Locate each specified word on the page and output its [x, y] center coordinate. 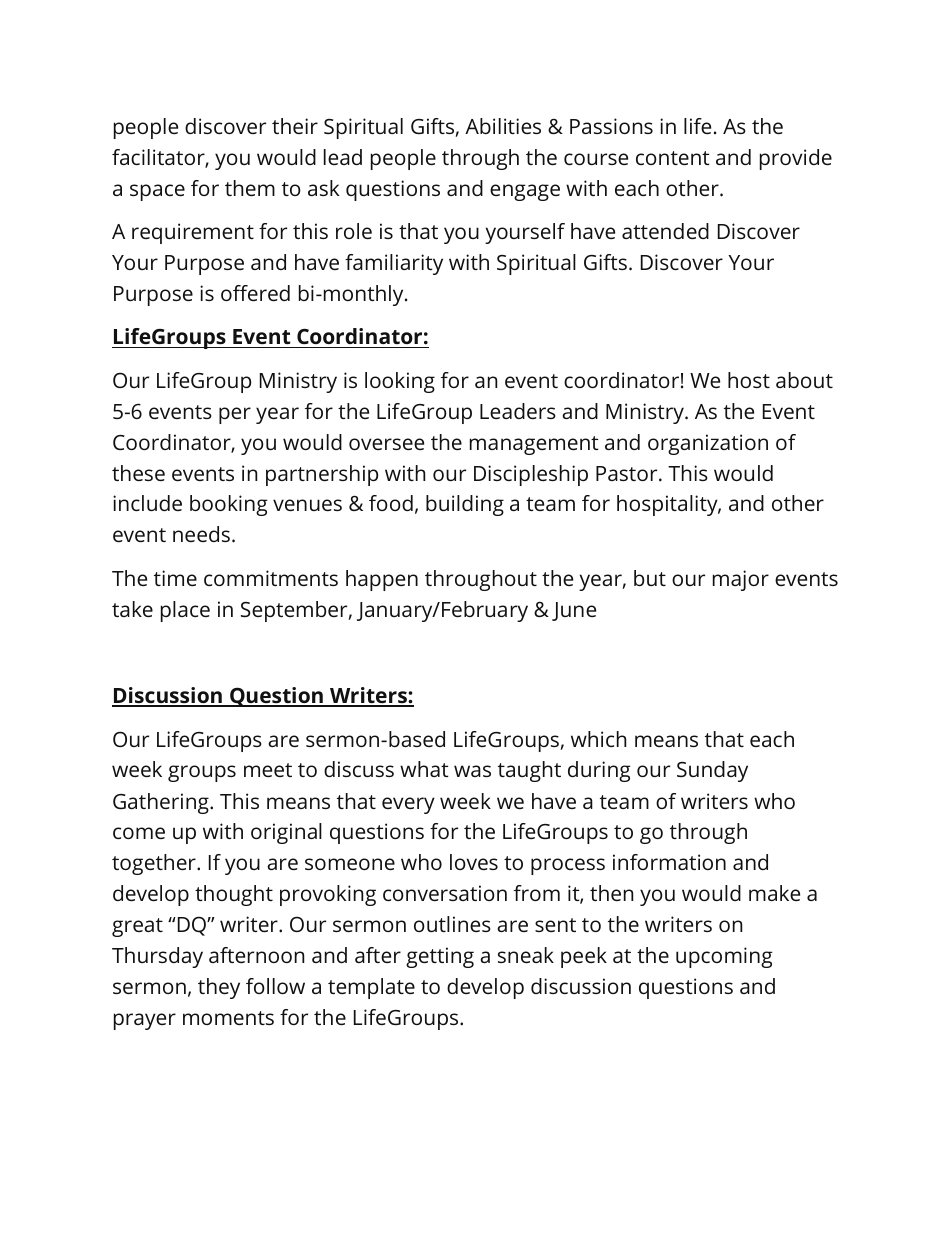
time [175, 578]
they [219, 988]
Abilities [503, 126]
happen [382, 580]
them [250, 188]
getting [440, 957]
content [673, 158]
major [741, 580]
